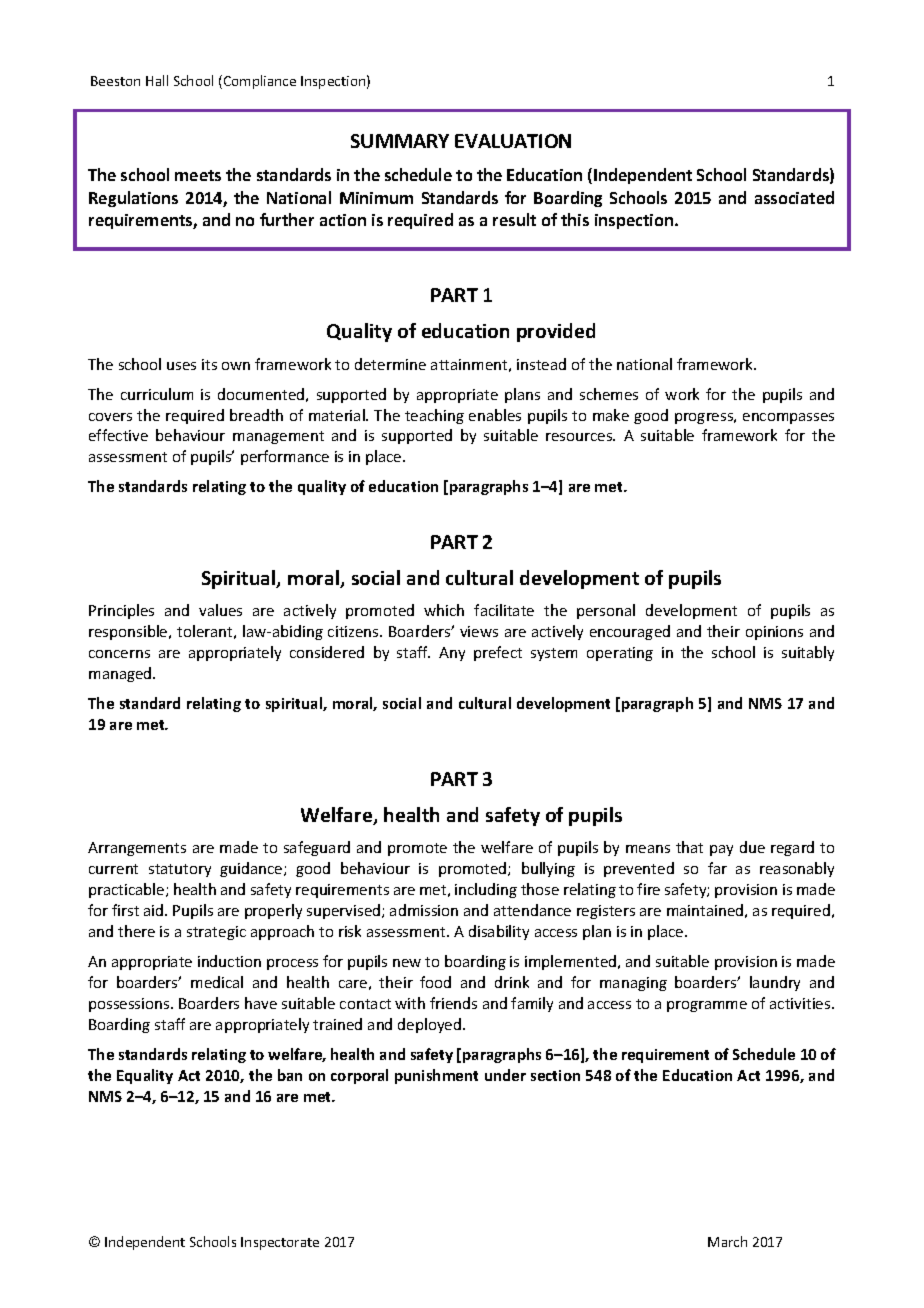  What do you see at coordinates (794, 197) in the screenshot?
I see `associated` at bounding box center [794, 197].
